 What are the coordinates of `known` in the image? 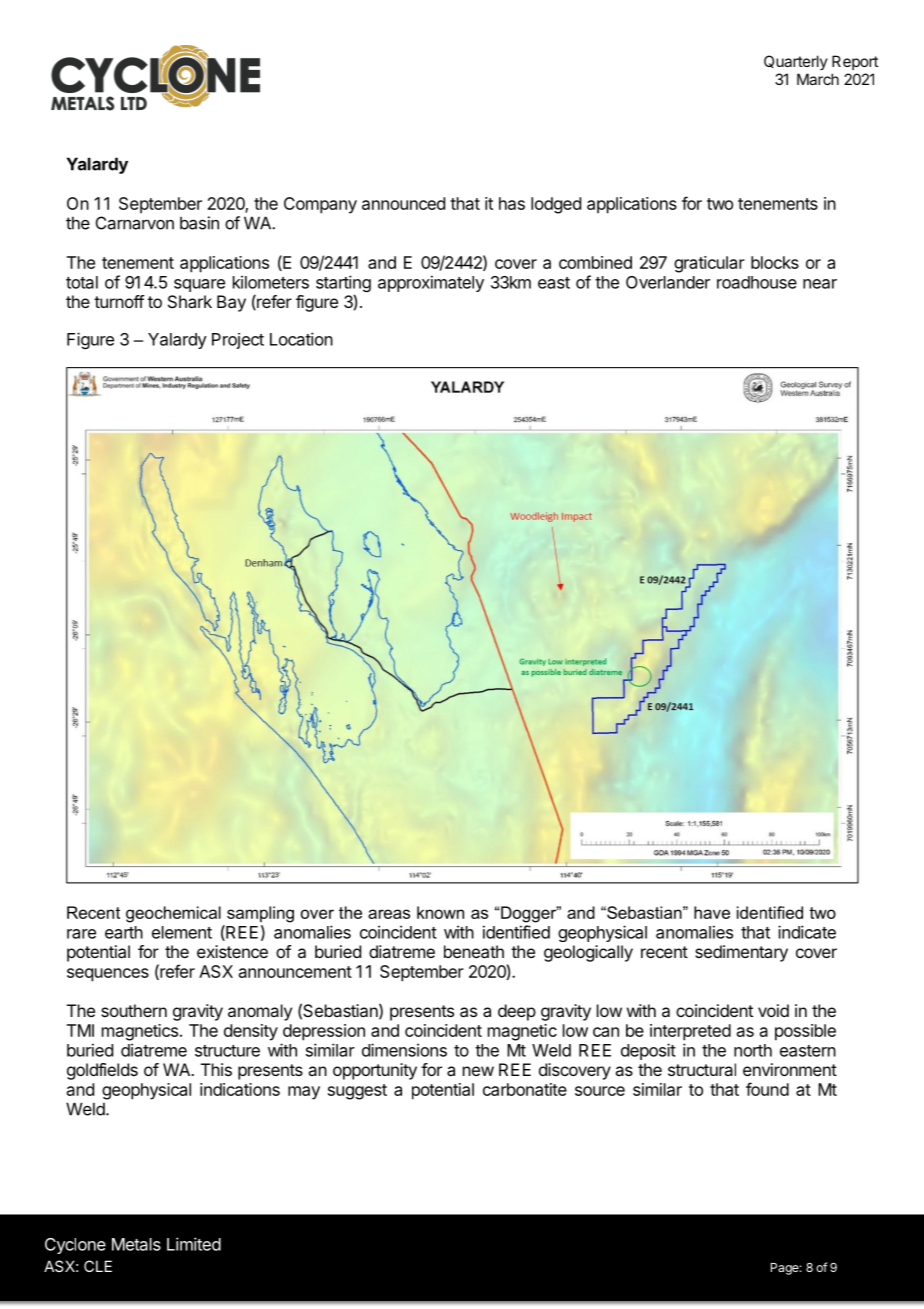 It's located at (440, 912).
